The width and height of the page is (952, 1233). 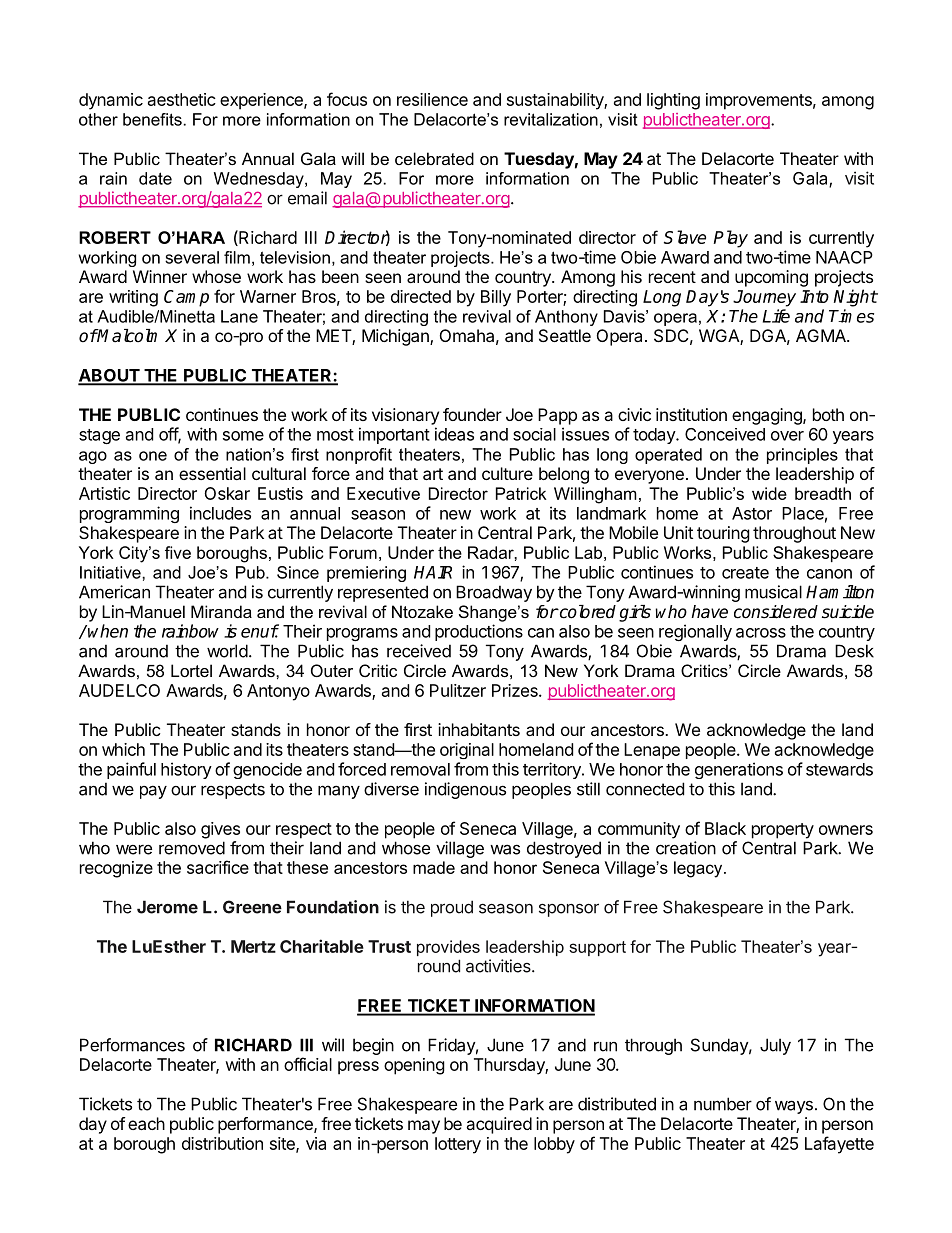 I want to click on ways, so click(x=794, y=1107).
